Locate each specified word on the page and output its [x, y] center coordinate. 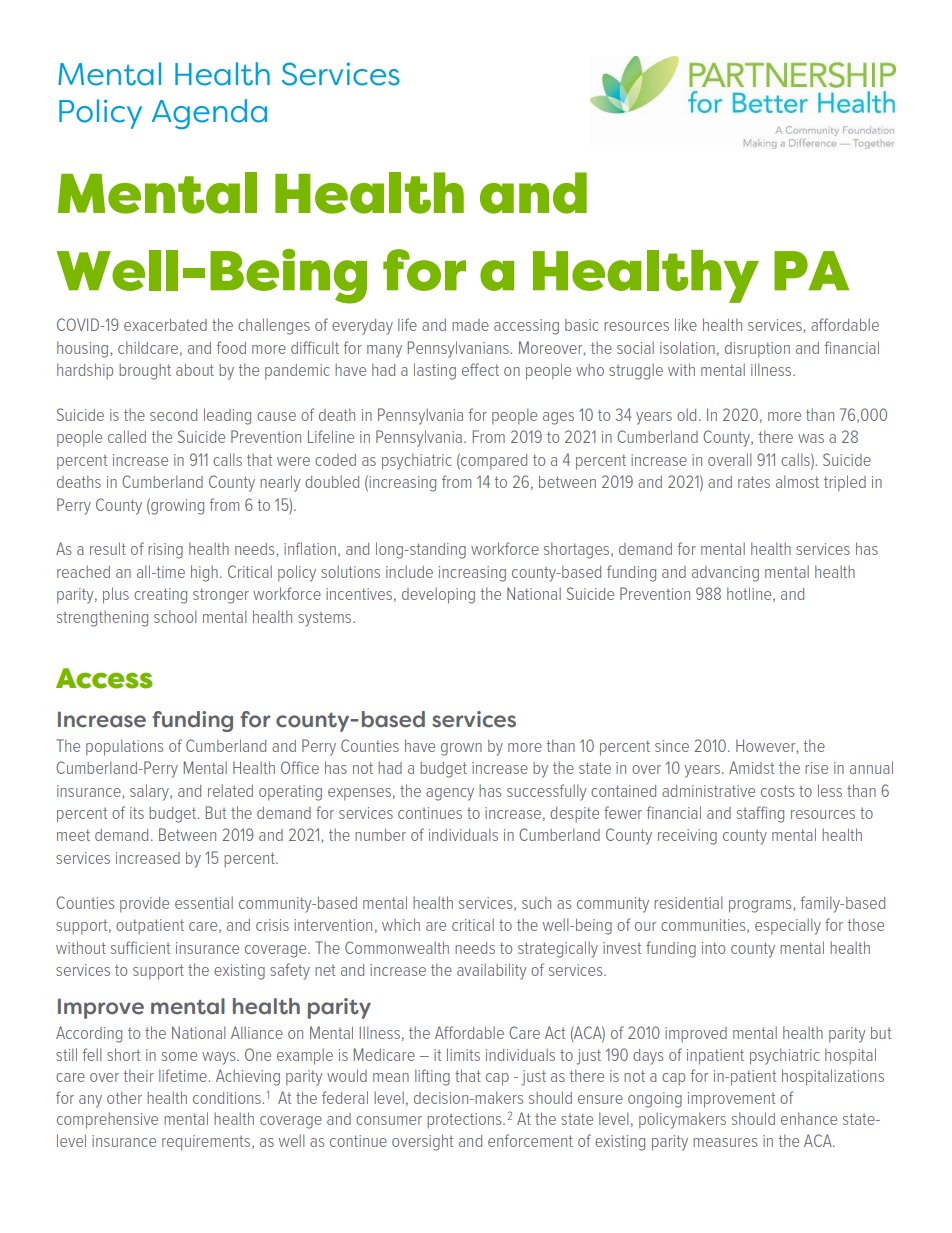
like [686, 324]
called [127, 436]
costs [777, 791]
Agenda [209, 114]
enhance [809, 1118]
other [124, 1097]
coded [335, 460]
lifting [432, 1077]
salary [150, 792]
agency [450, 794]
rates [754, 482]
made [470, 325]
